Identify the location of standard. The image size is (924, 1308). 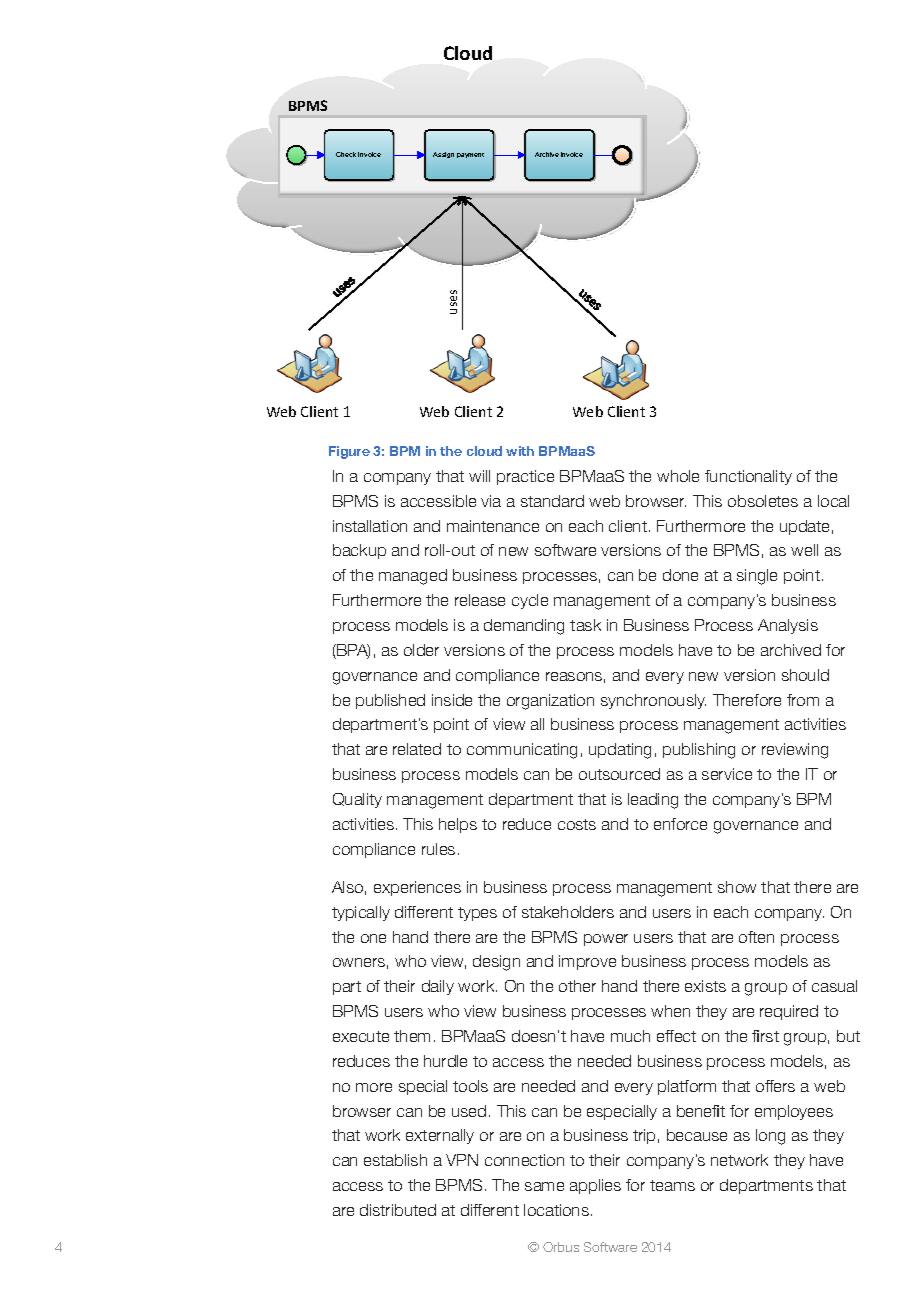
(552, 501).
